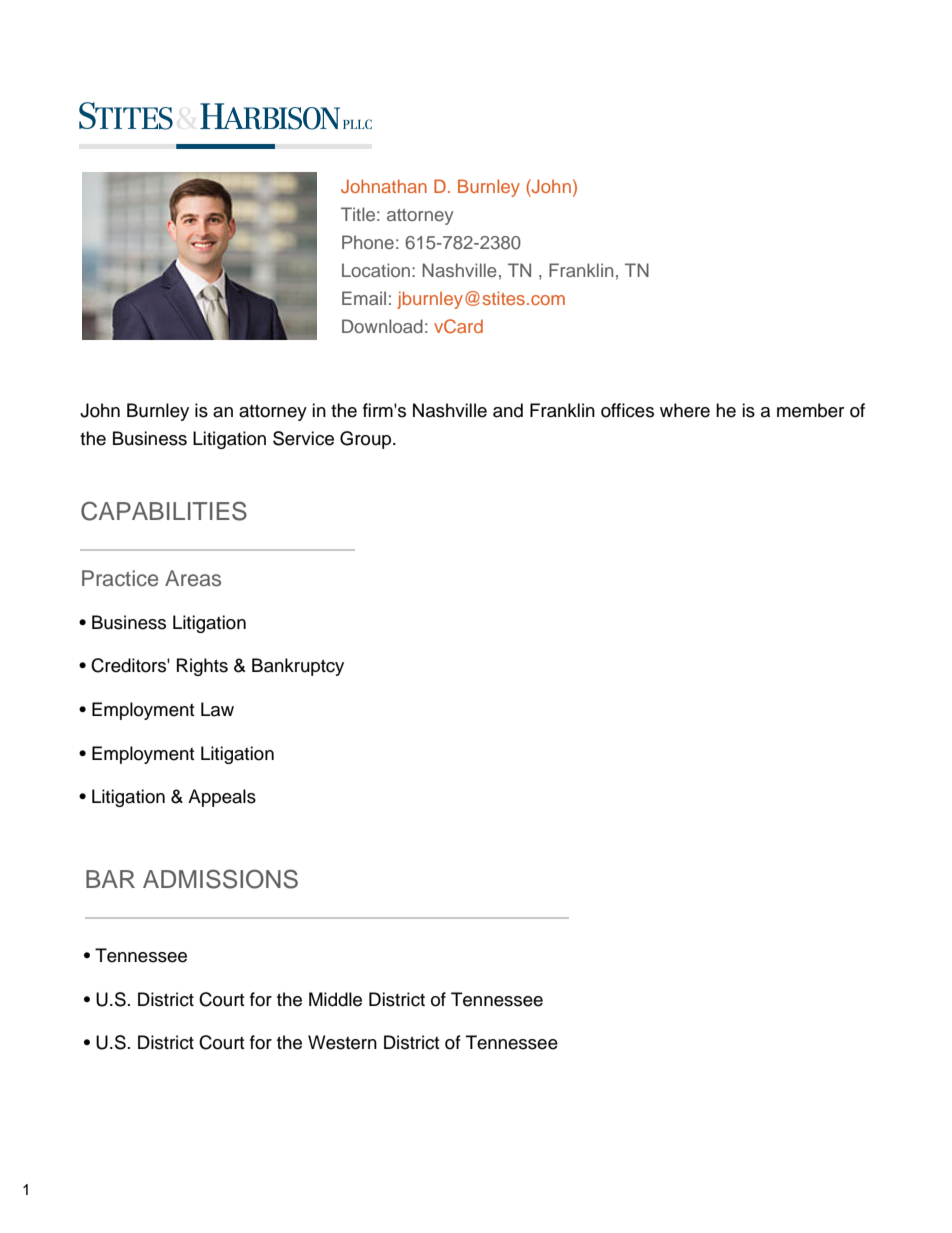 The height and width of the screenshot is (1233, 952). Describe the element at coordinates (220, 879) in the screenshot. I see `ADMISSIONS` at that location.
